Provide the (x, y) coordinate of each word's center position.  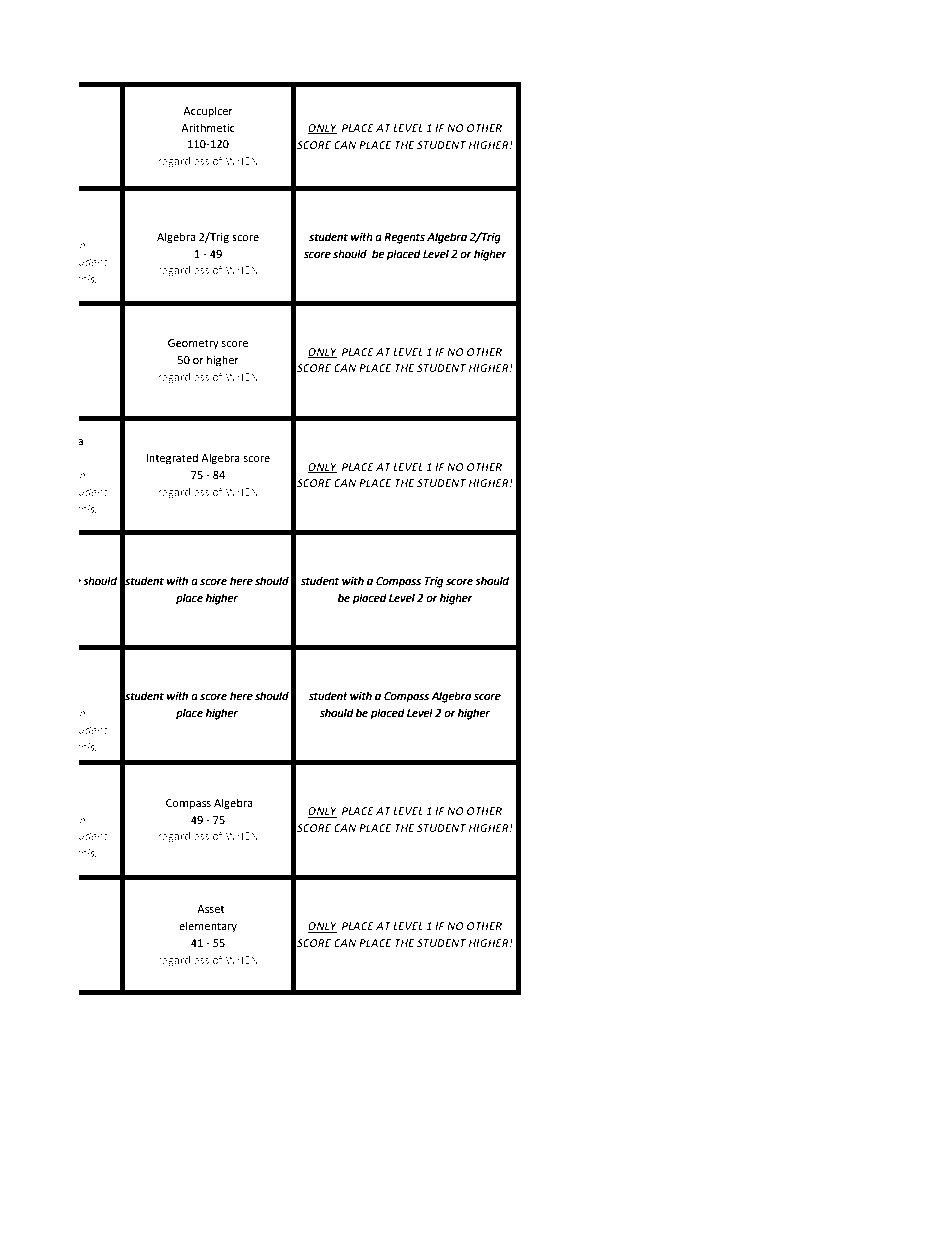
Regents (405, 238)
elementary (208, 927)
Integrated (172, 459)
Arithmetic (208, 128)
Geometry (193, 344)
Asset (210, 909)
